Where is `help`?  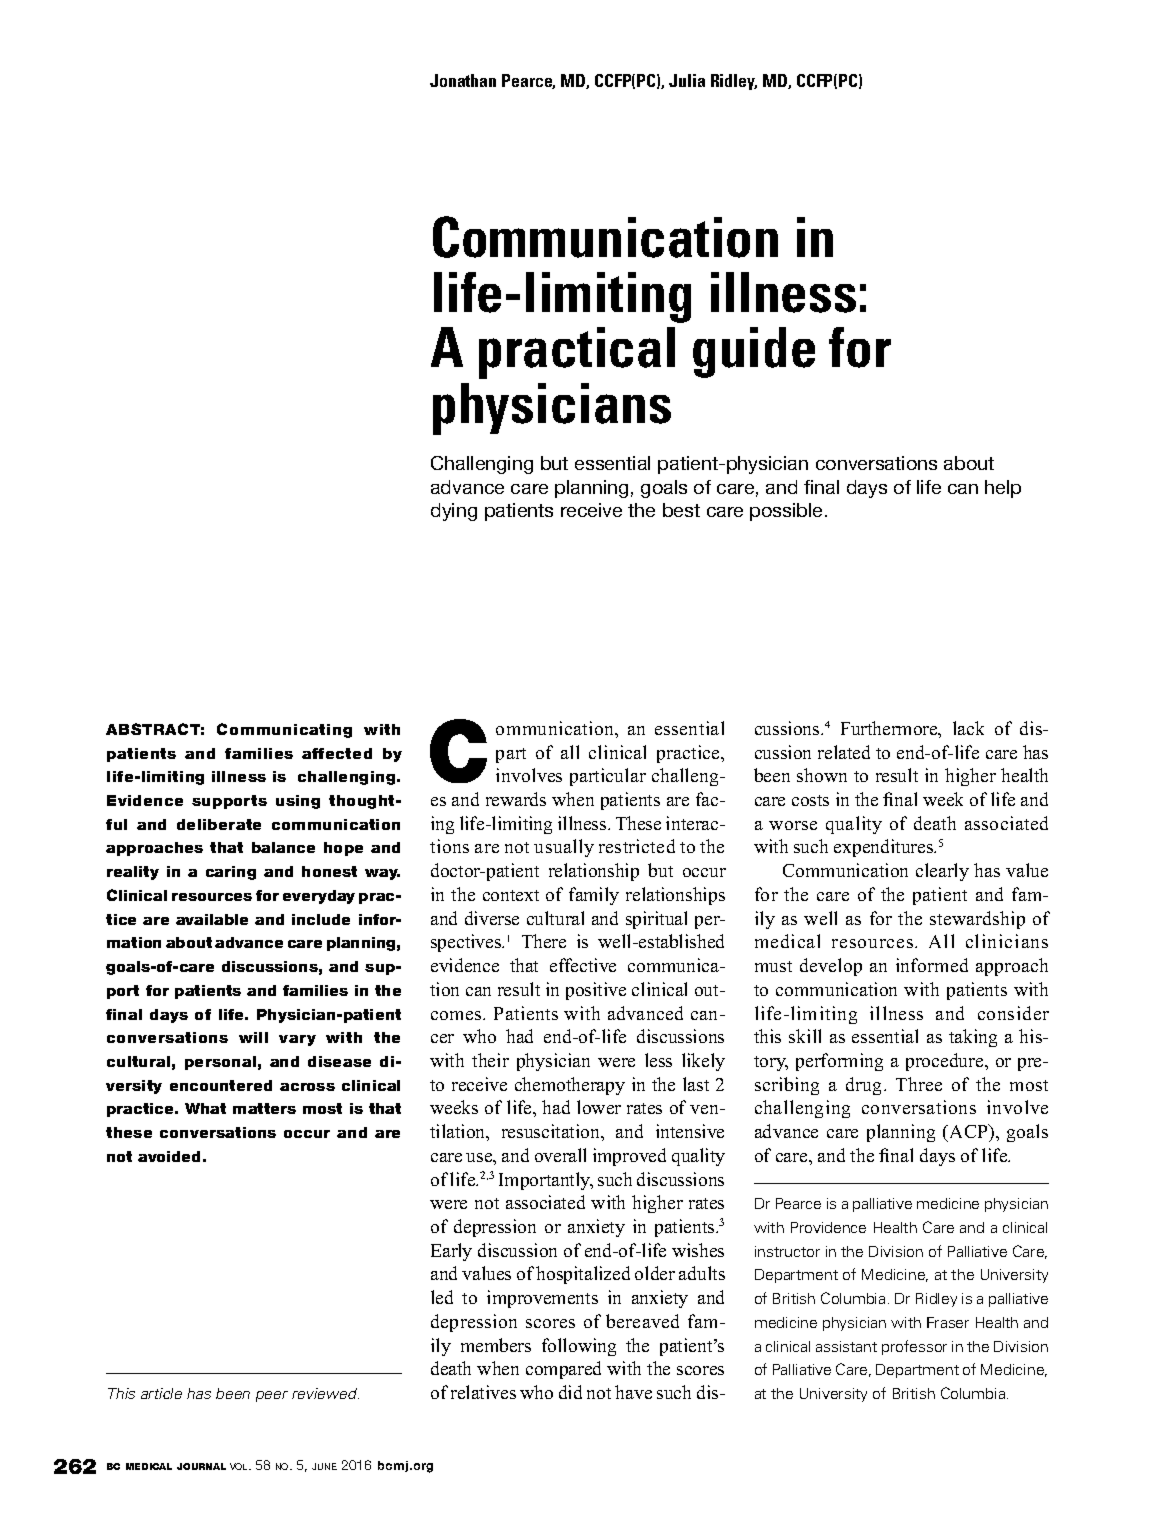
help is located at coordinates (1003, 489).
